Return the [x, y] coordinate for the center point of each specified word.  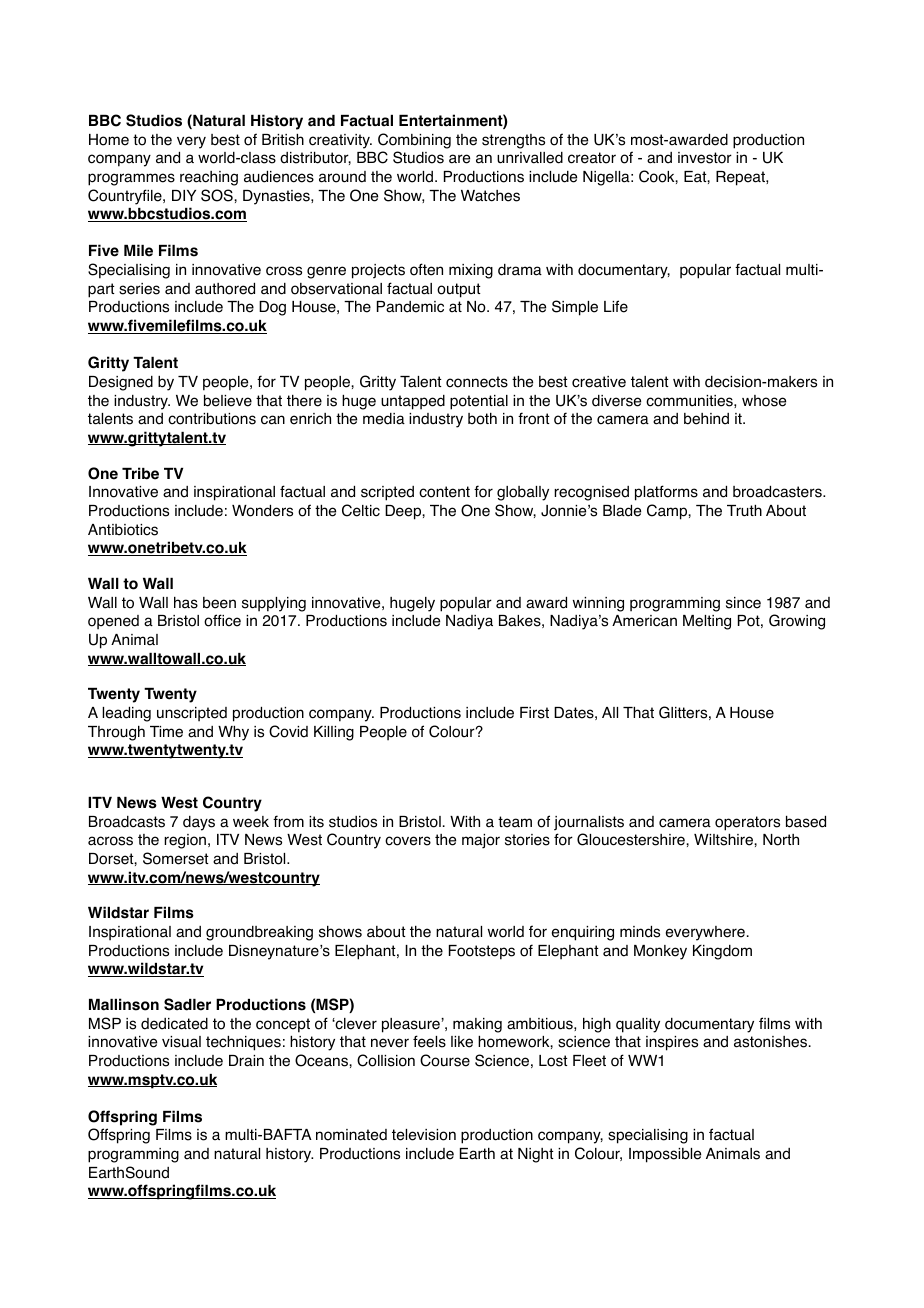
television [424, 1135]
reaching [209, 178]
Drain [246, 1061]
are [459, 159]
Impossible [665, 1155]
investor [705, 158]
